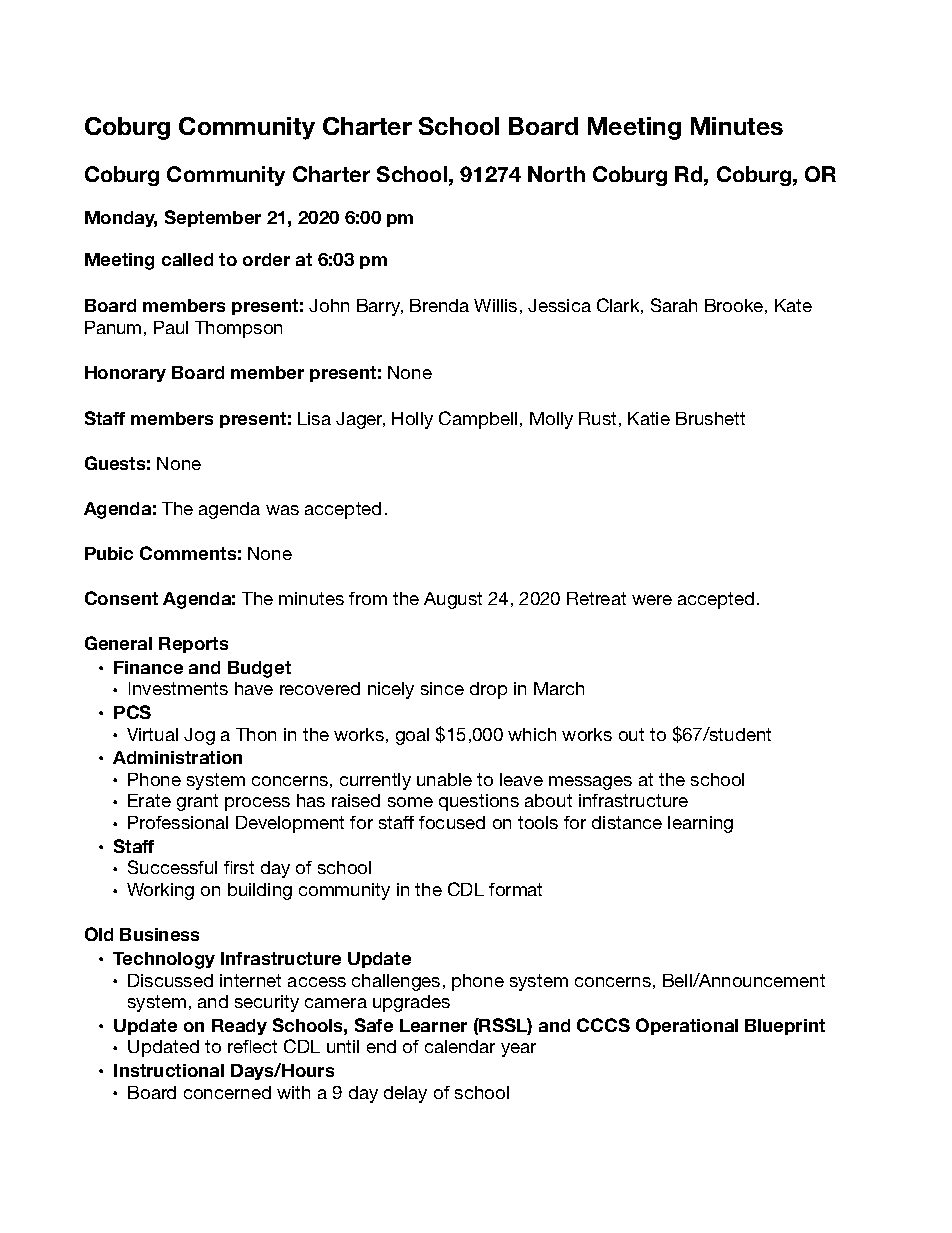 This page has height=1233, width=952. What do you see at coordinates (412, 420) in the page?
I see `Holly` at bounding box center [412, 420].
